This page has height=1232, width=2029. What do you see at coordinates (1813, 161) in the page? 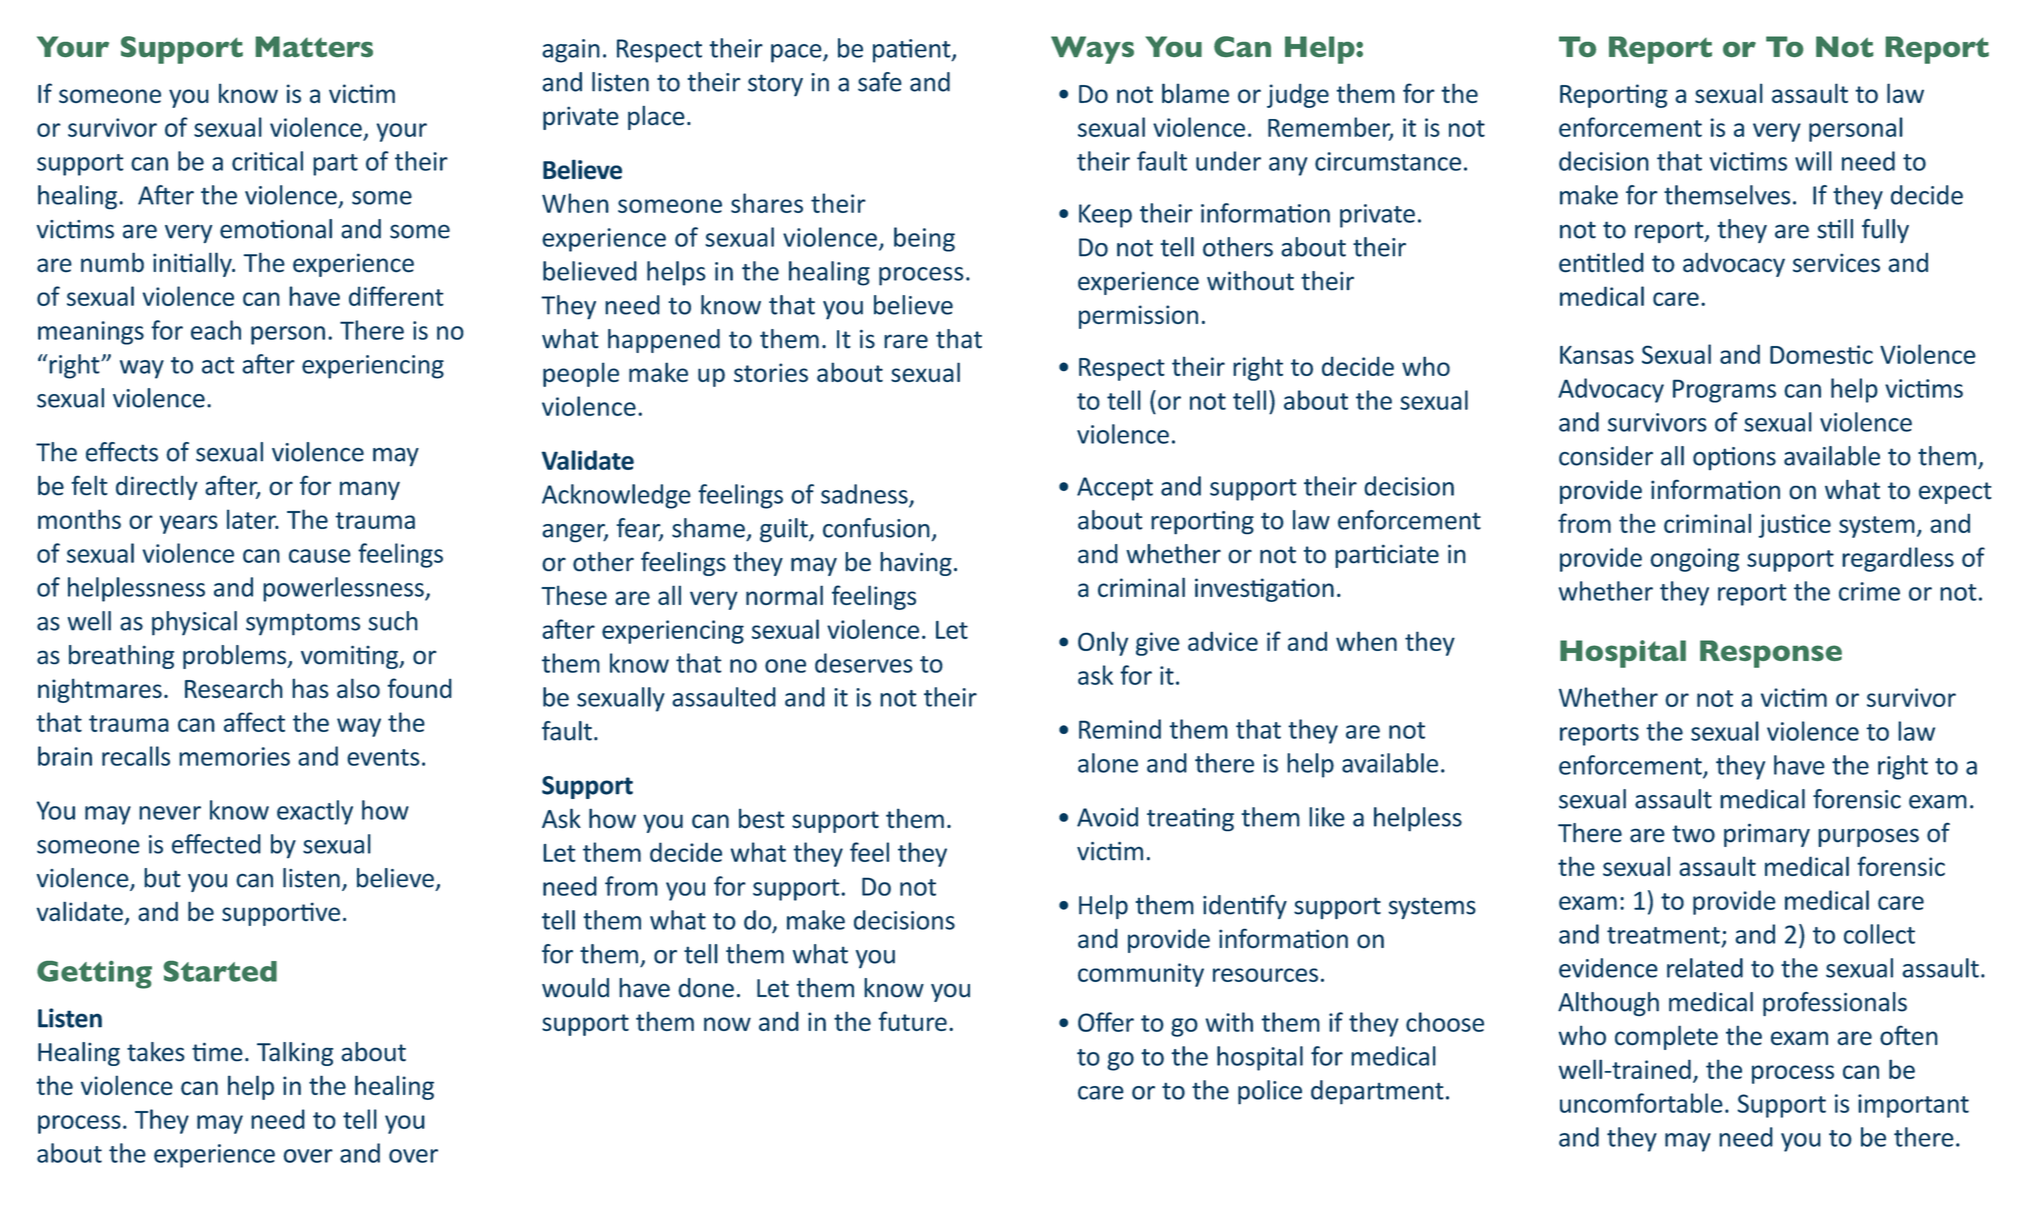
I see `will` at bounding box center [1813, 161].
